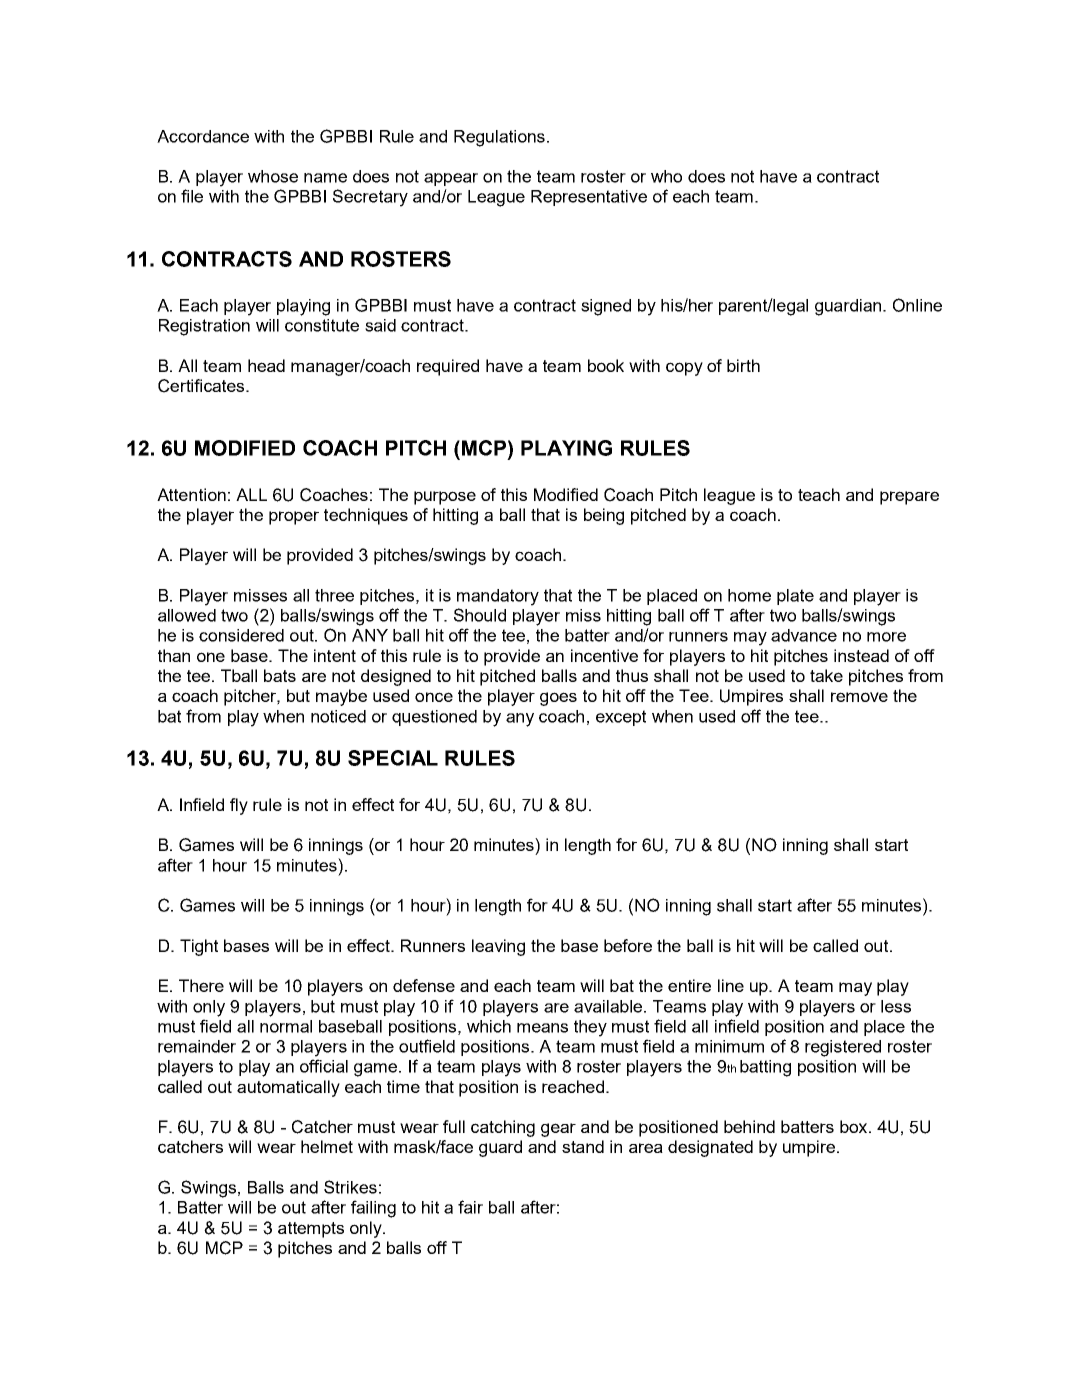  What do you see at coordinates (273, 176) in the screenshot?
I see `whose` at bounding box center [273, 176].
